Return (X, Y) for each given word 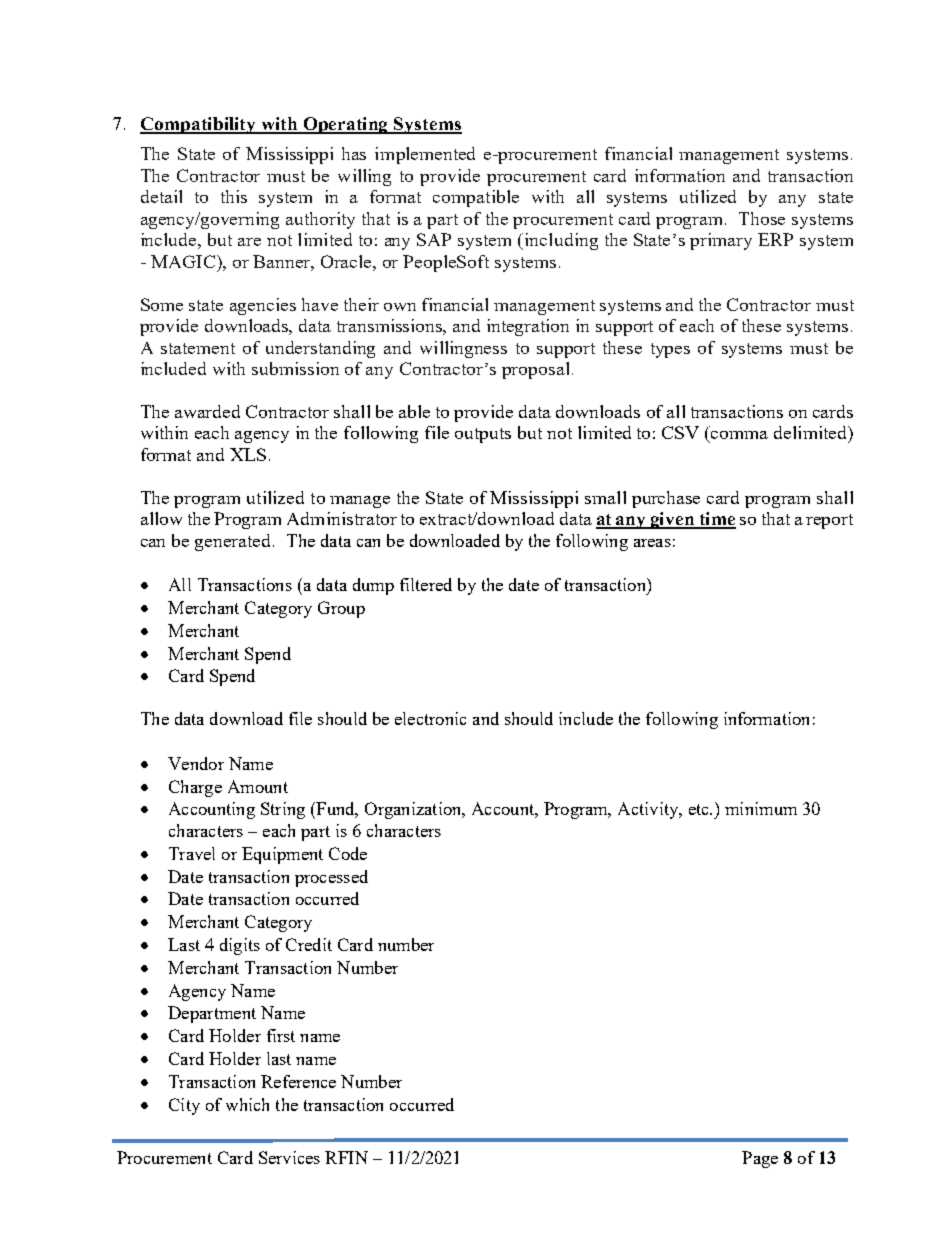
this (234, 196)
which (247, 1104)
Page (760, 1159)
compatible (476, 198)
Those (762, 218)
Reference (298, 1081)
